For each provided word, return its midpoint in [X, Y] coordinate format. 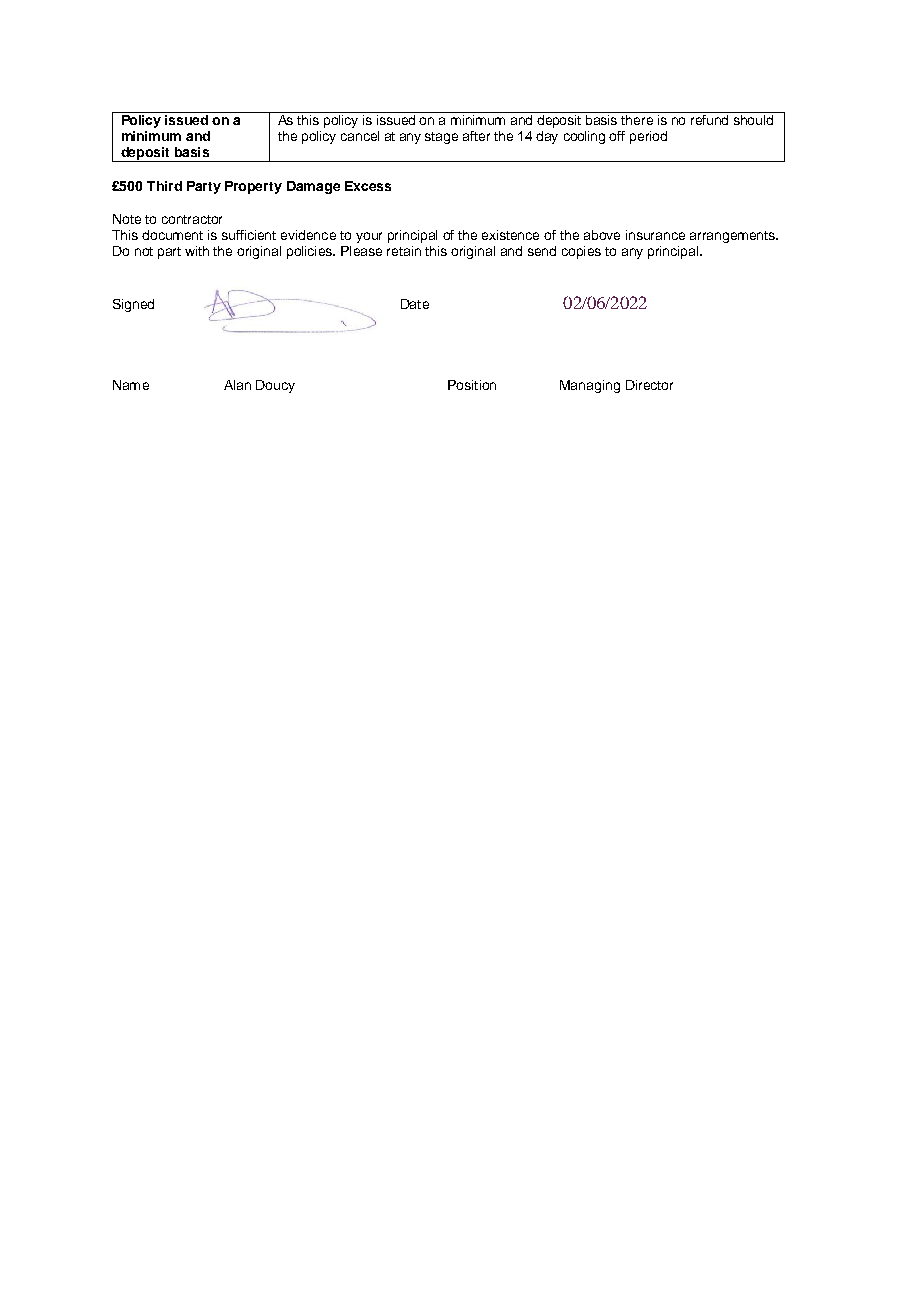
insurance [655, 235]
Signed [133, 305]
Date [415, 304]
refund [709, 120]
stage [441, 138]
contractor [192, 219]
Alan [237, 385]
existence [510, 235]
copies [581, 252]
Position [472, 385]
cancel [360, 136]
